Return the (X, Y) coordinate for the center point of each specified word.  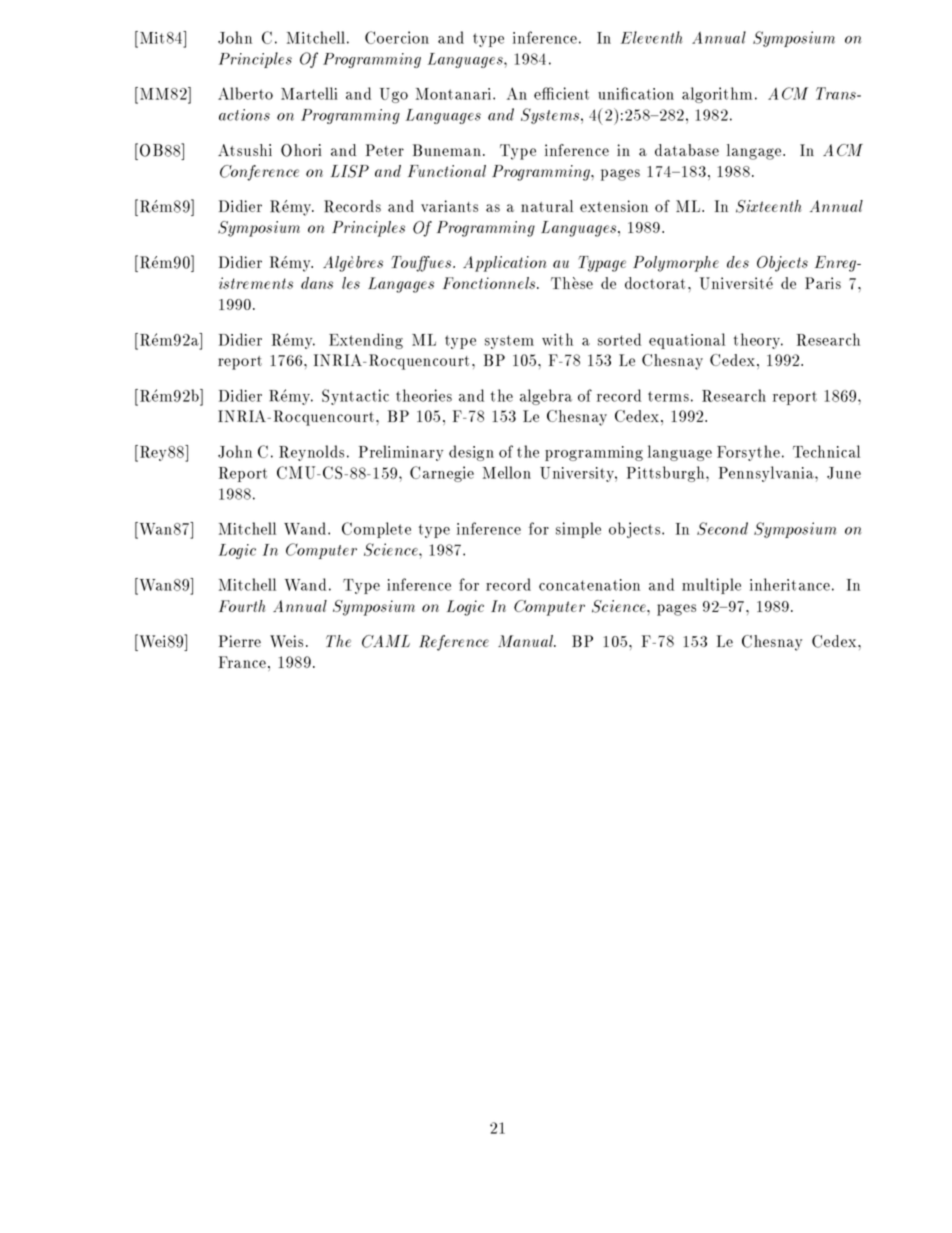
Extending (366, 341)
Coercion (397, 37)
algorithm (717, 95)
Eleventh (652, 37)
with (557, 339)
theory (758, 341)
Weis (286, 641)
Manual (527, 641)
